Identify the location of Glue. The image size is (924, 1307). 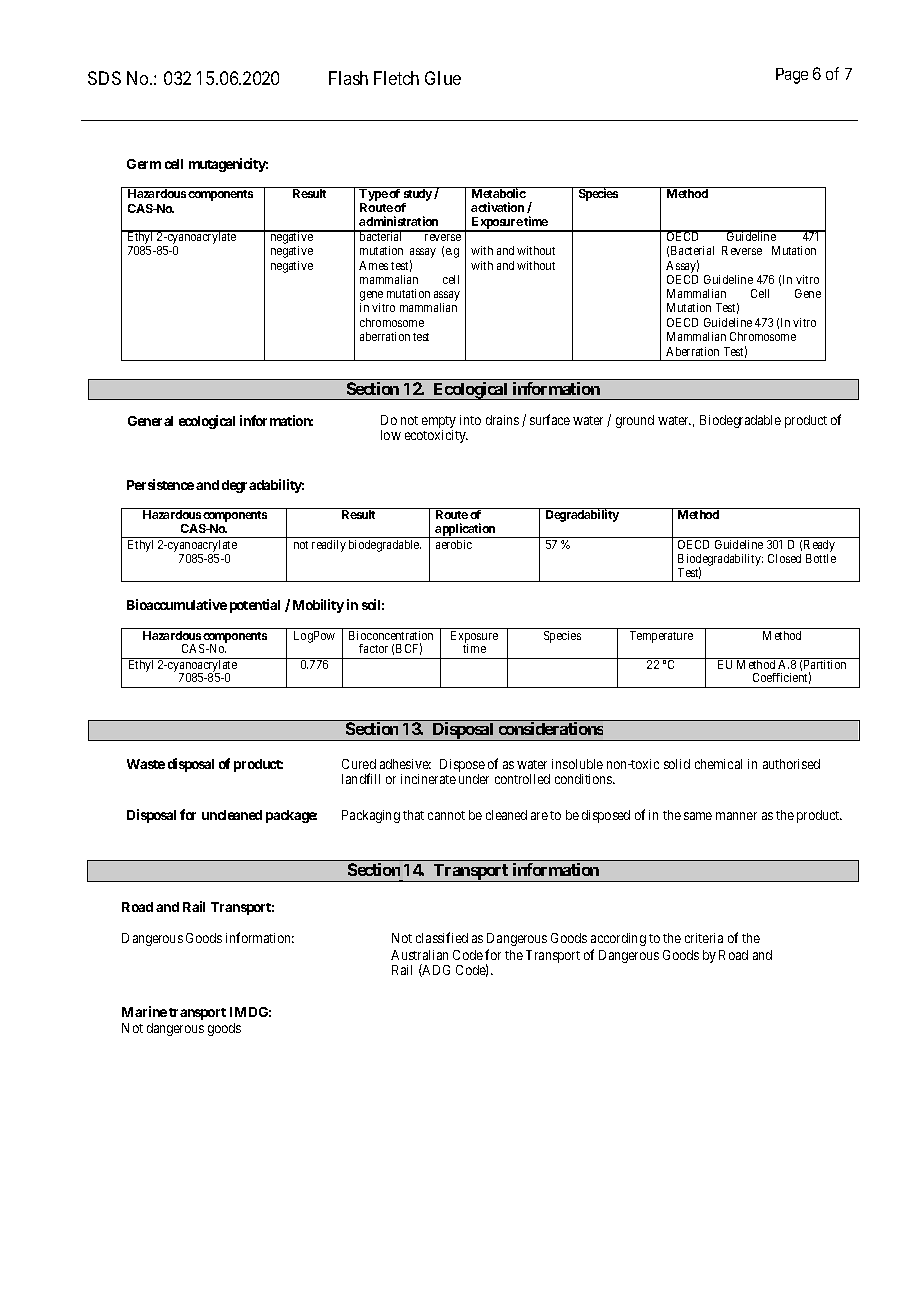
(443, 78).
